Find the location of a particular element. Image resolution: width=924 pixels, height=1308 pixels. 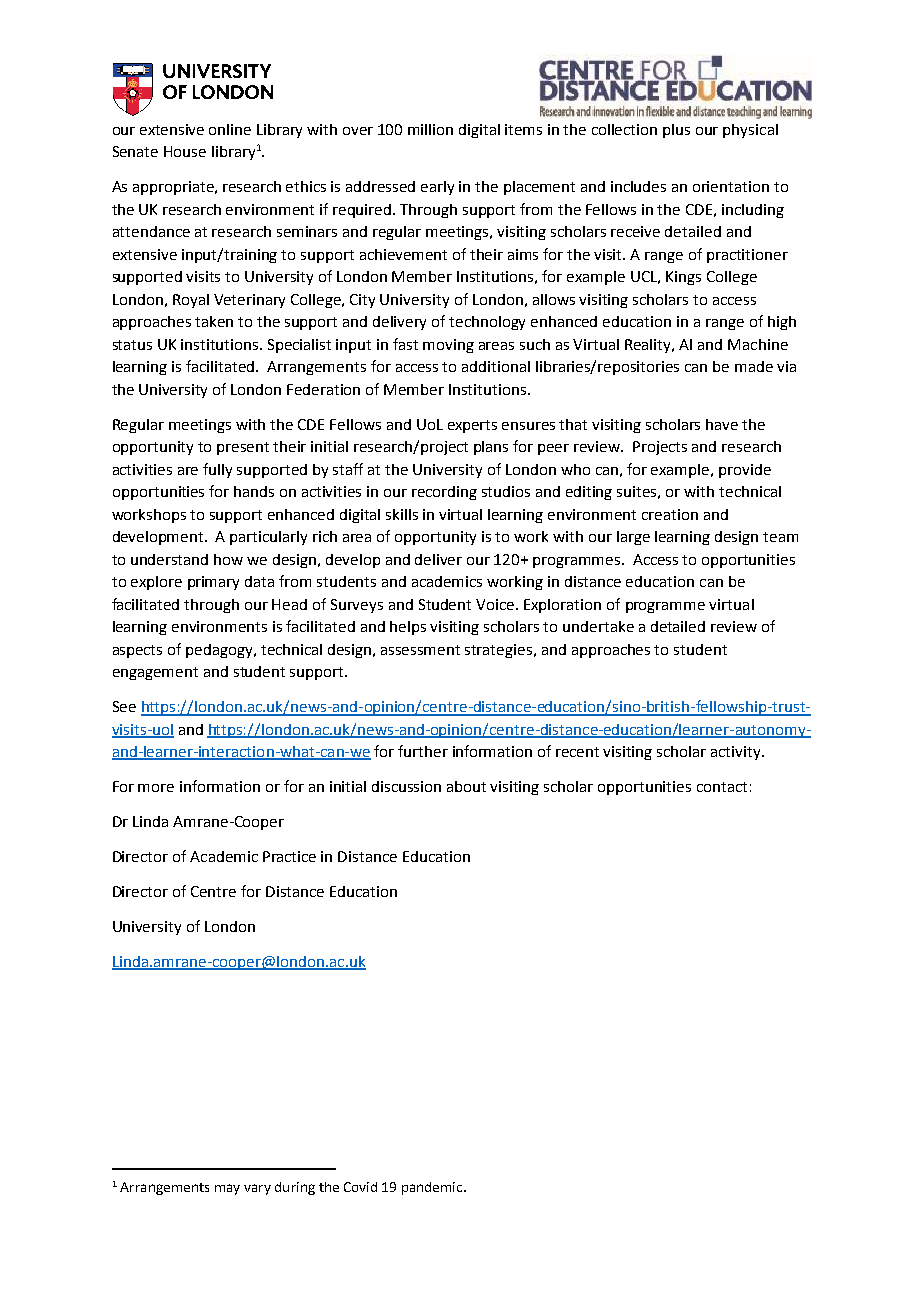

pandemic is located at coordinates (433, 1188).
